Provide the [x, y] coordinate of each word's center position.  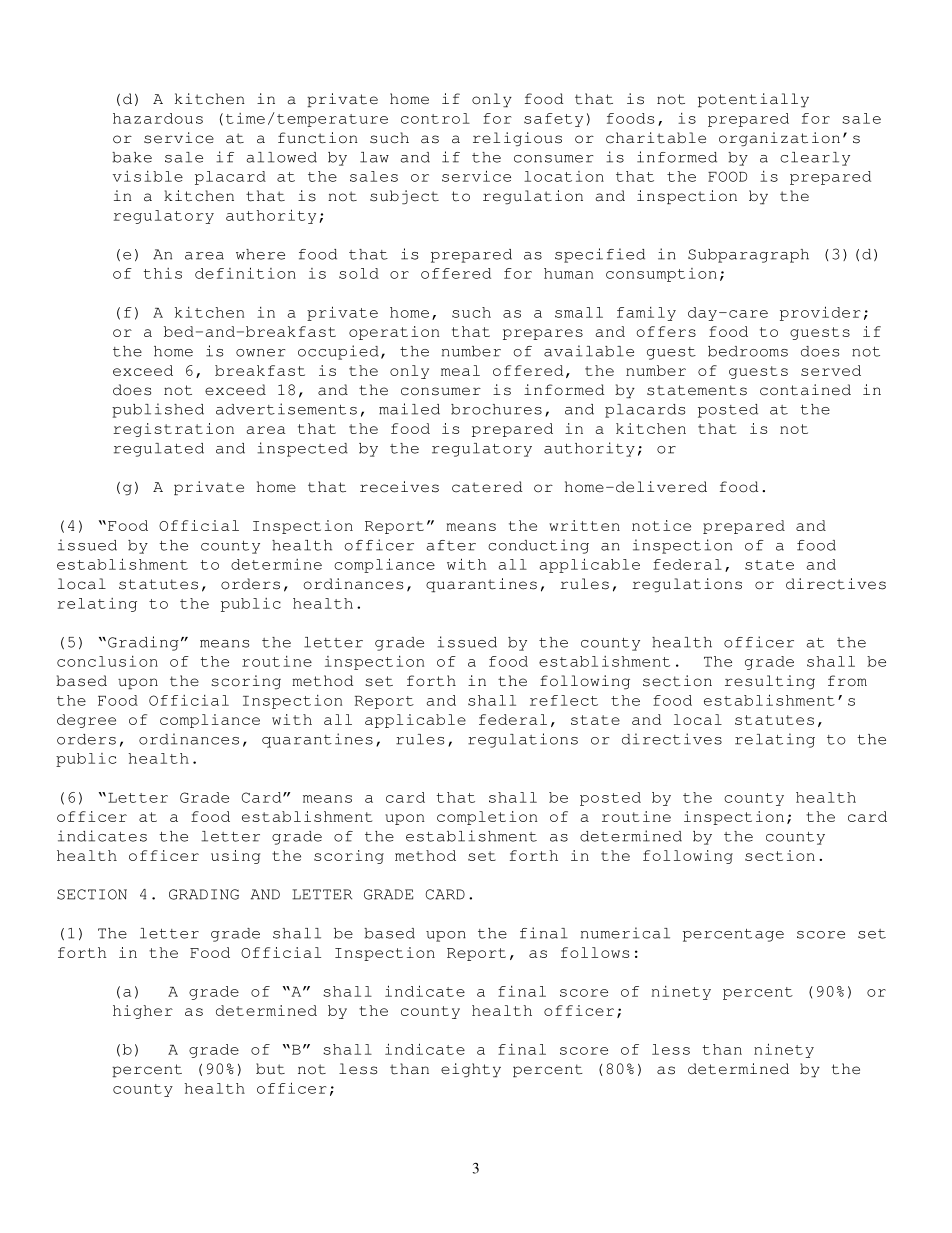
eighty [471, 1070]
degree [86, 721]
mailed [409, 409]
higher [143, 1012]
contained [805, 390]
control [435, 118]
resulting [770, 682]
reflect [564, 700]
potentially [753, 100]
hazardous [158, 118]
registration [173, 430]
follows [595, 952]
